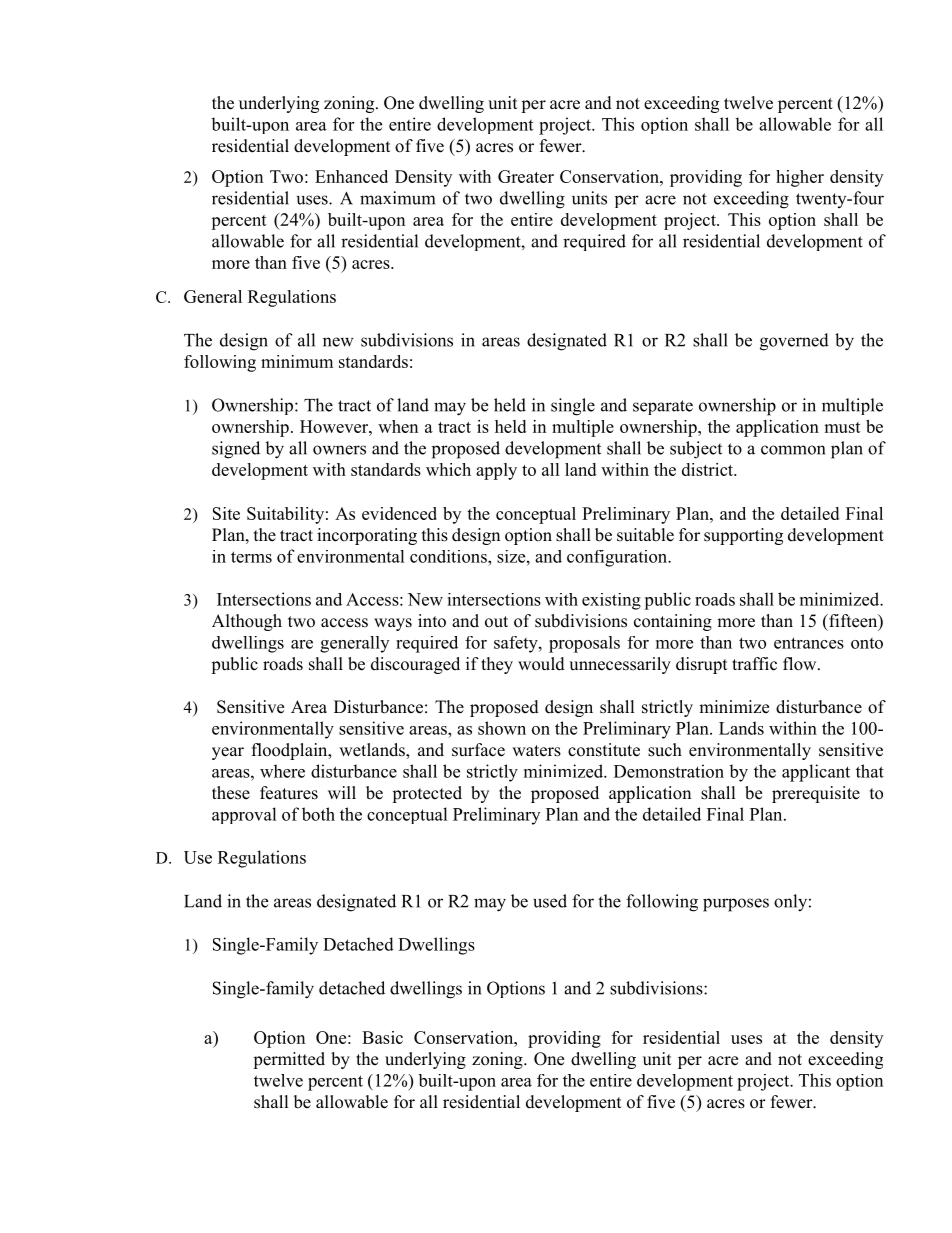  What do you see at coordinates (584, 644) in the screenshot?
I see `proposals` at bounding box center [584, 644].
